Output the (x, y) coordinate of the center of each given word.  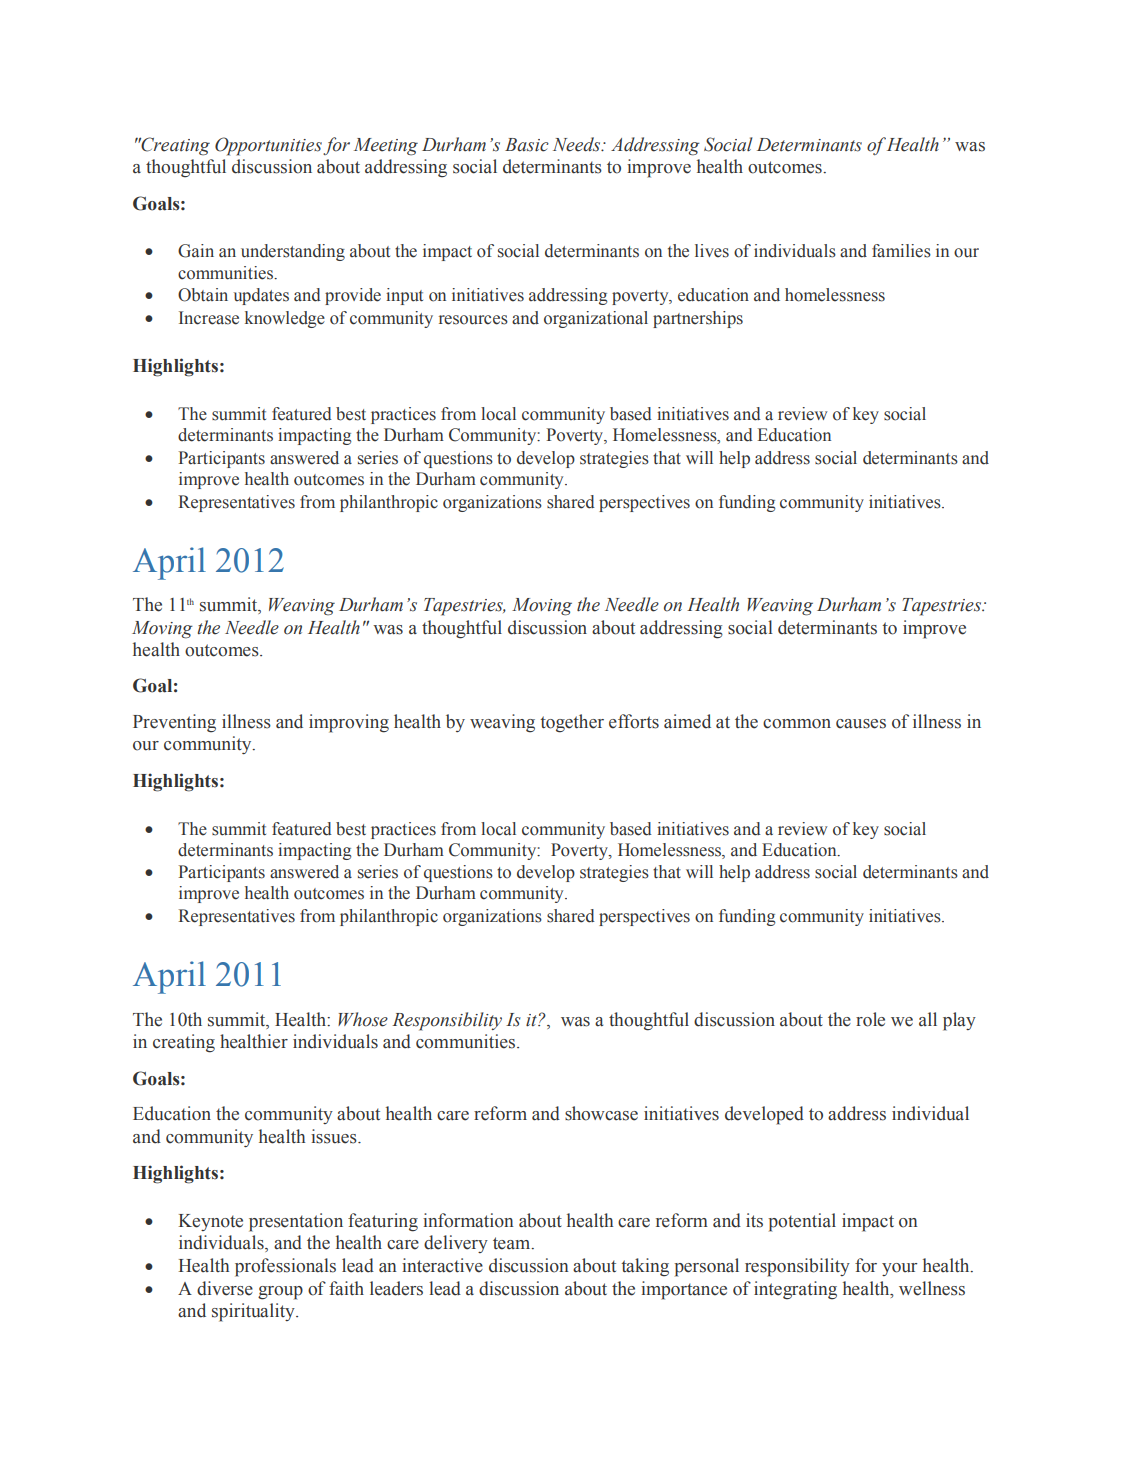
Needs (578, 144)
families (901, 251)
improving (349, 723)
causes (861, 724)
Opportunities (268, 146)
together (572, 723)
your (900, 1269)
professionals (285, 1267)
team (513, 1243)
